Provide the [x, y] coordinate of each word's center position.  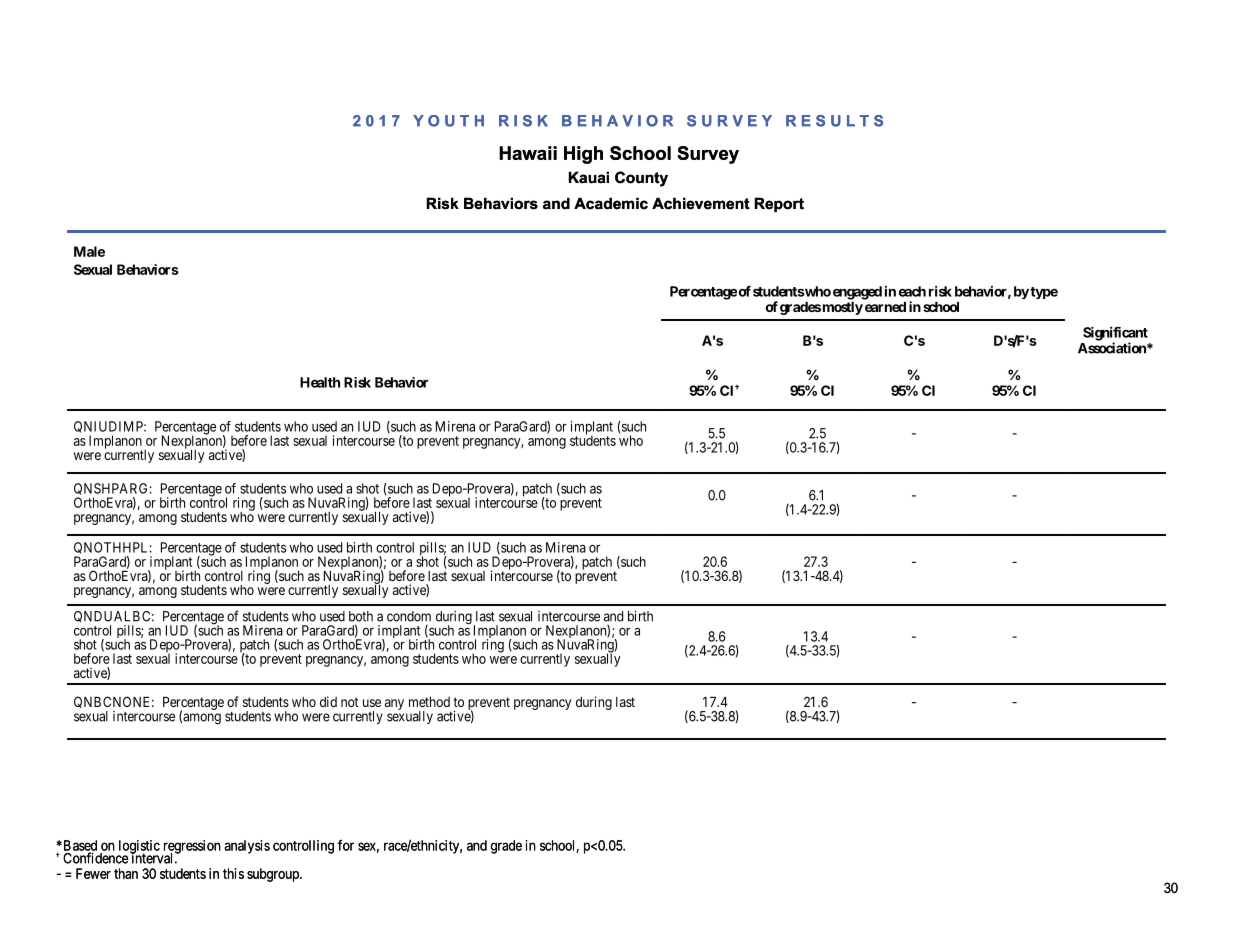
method [429, 702]
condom [409, 616]
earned [885, 307]
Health [320, 382]
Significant [1115, 335]
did [328, 701]
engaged [857, 293]
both [361, 616]
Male [89, 251]
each [912, 291]
